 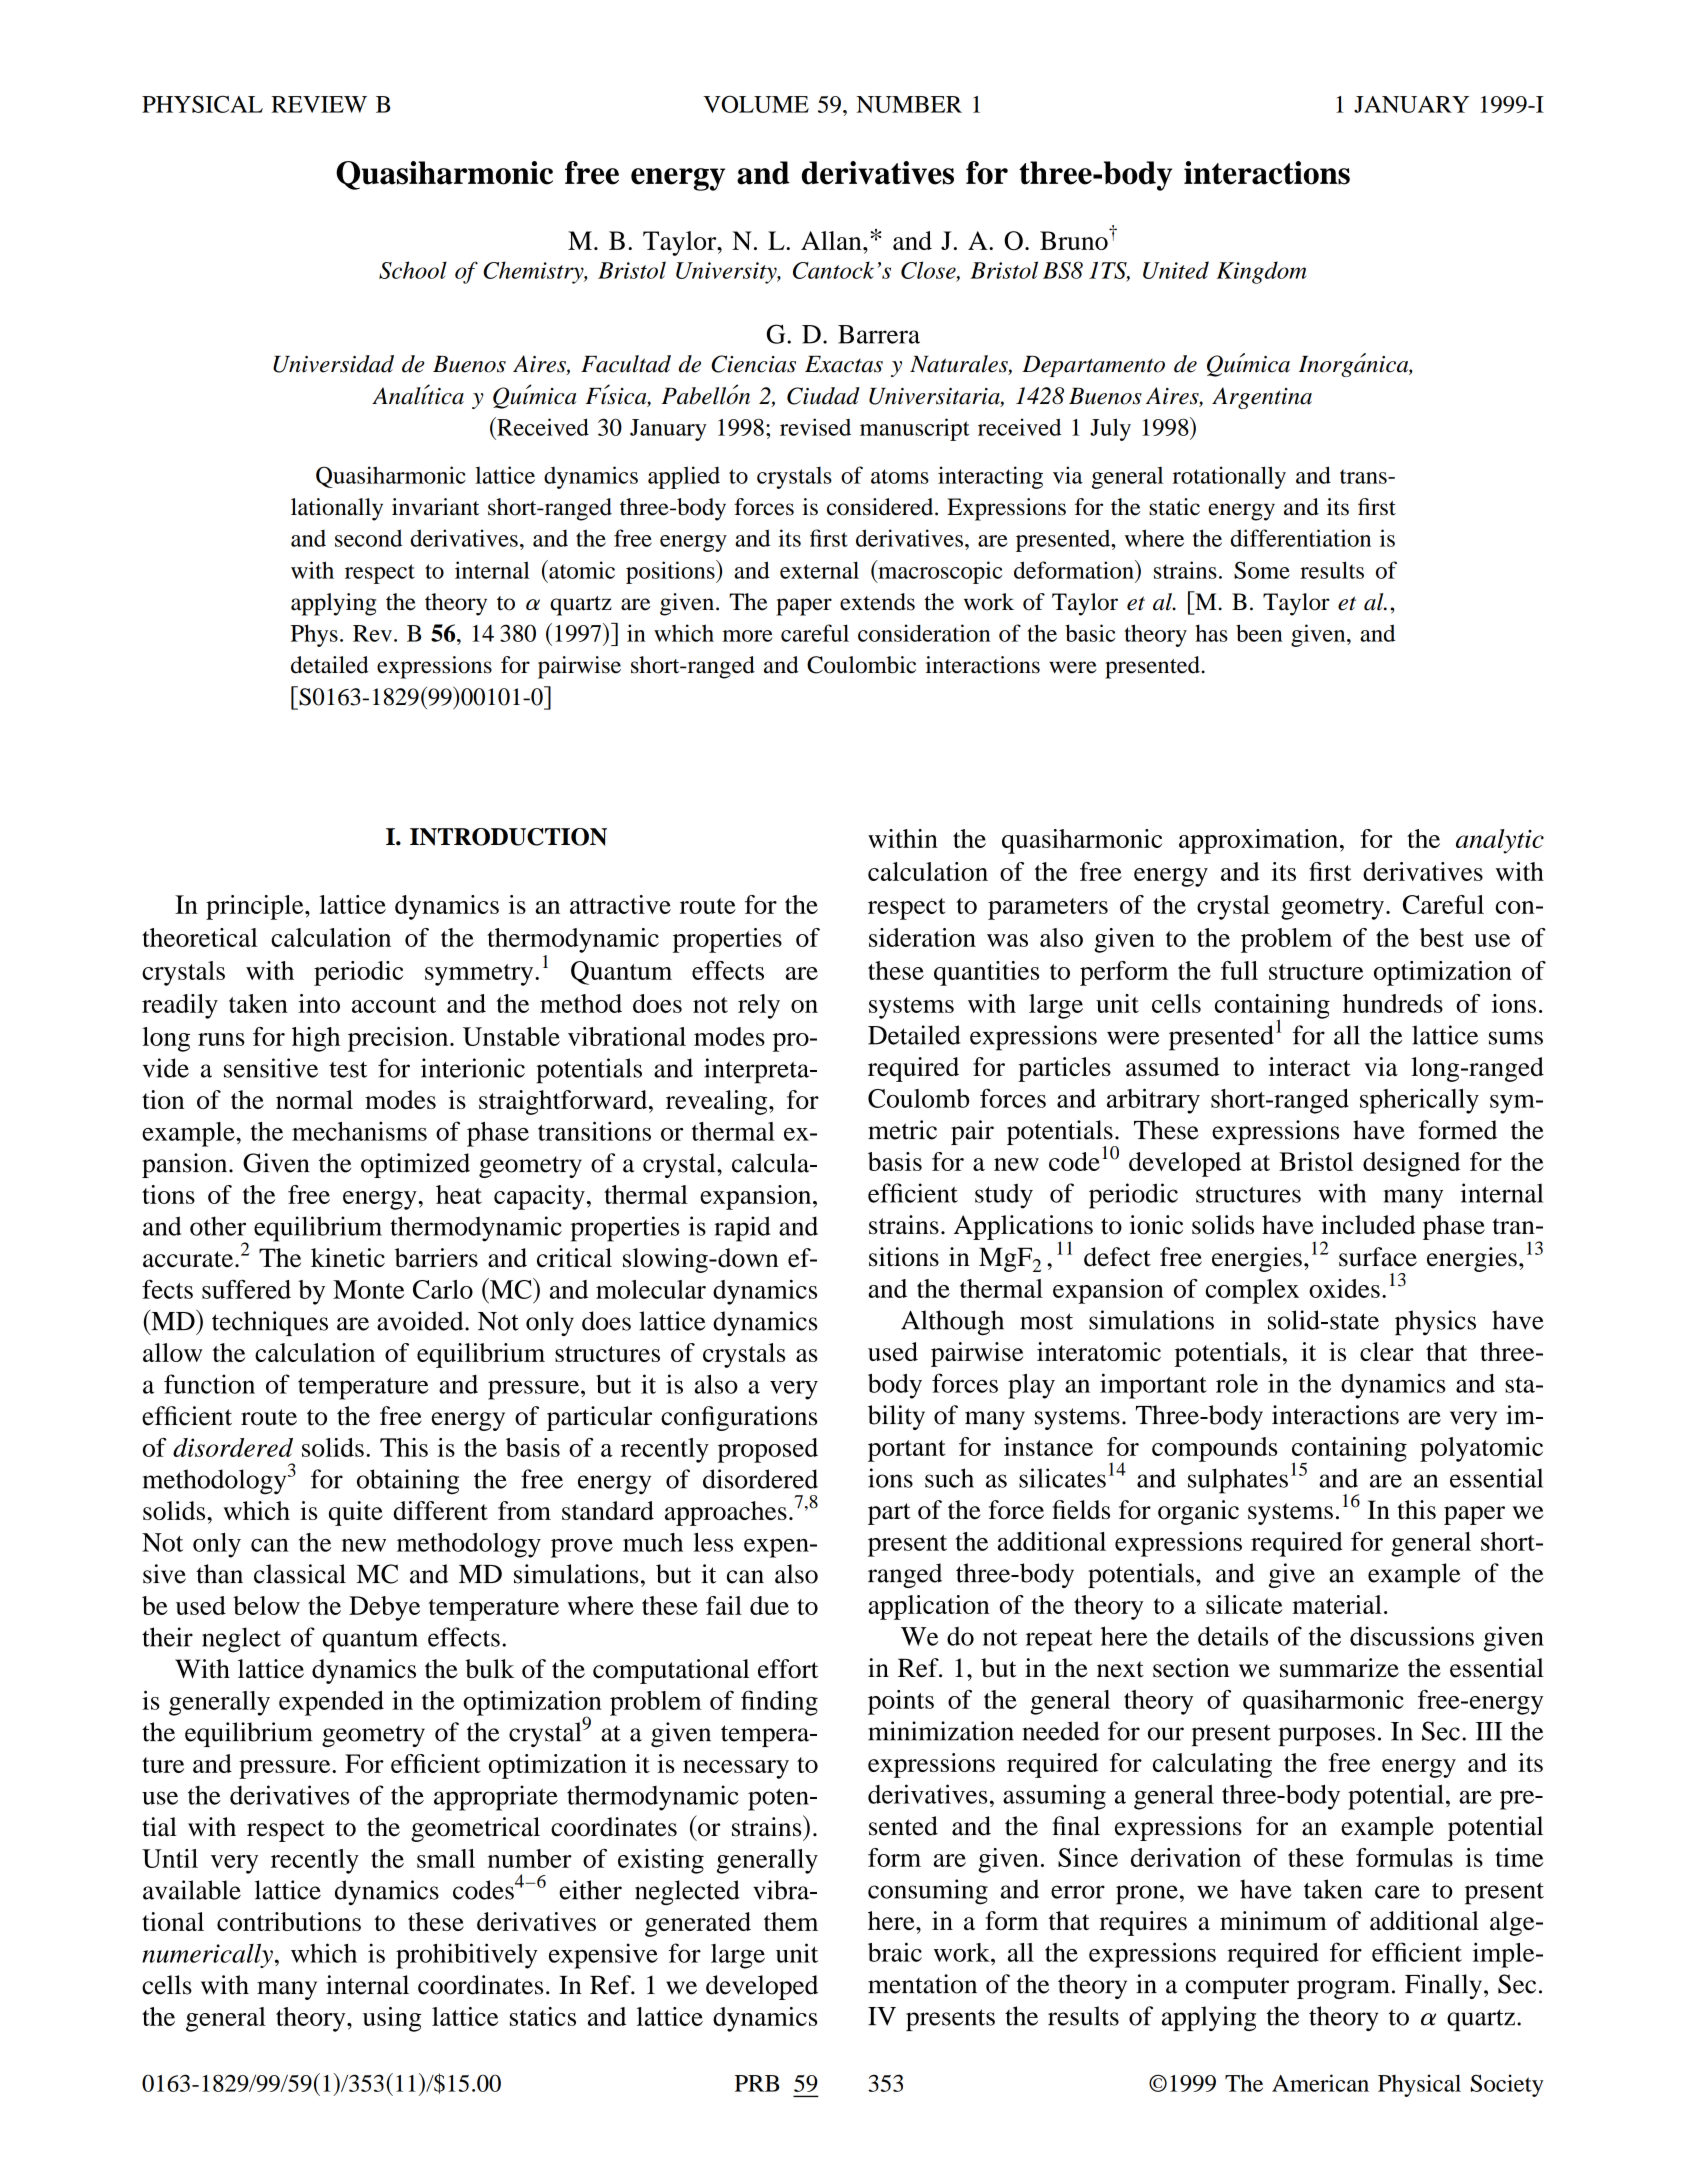 What do you see at coordinates (1387, 1351) in the page?
I see `clear` at bounding box center [1387, 1351].
